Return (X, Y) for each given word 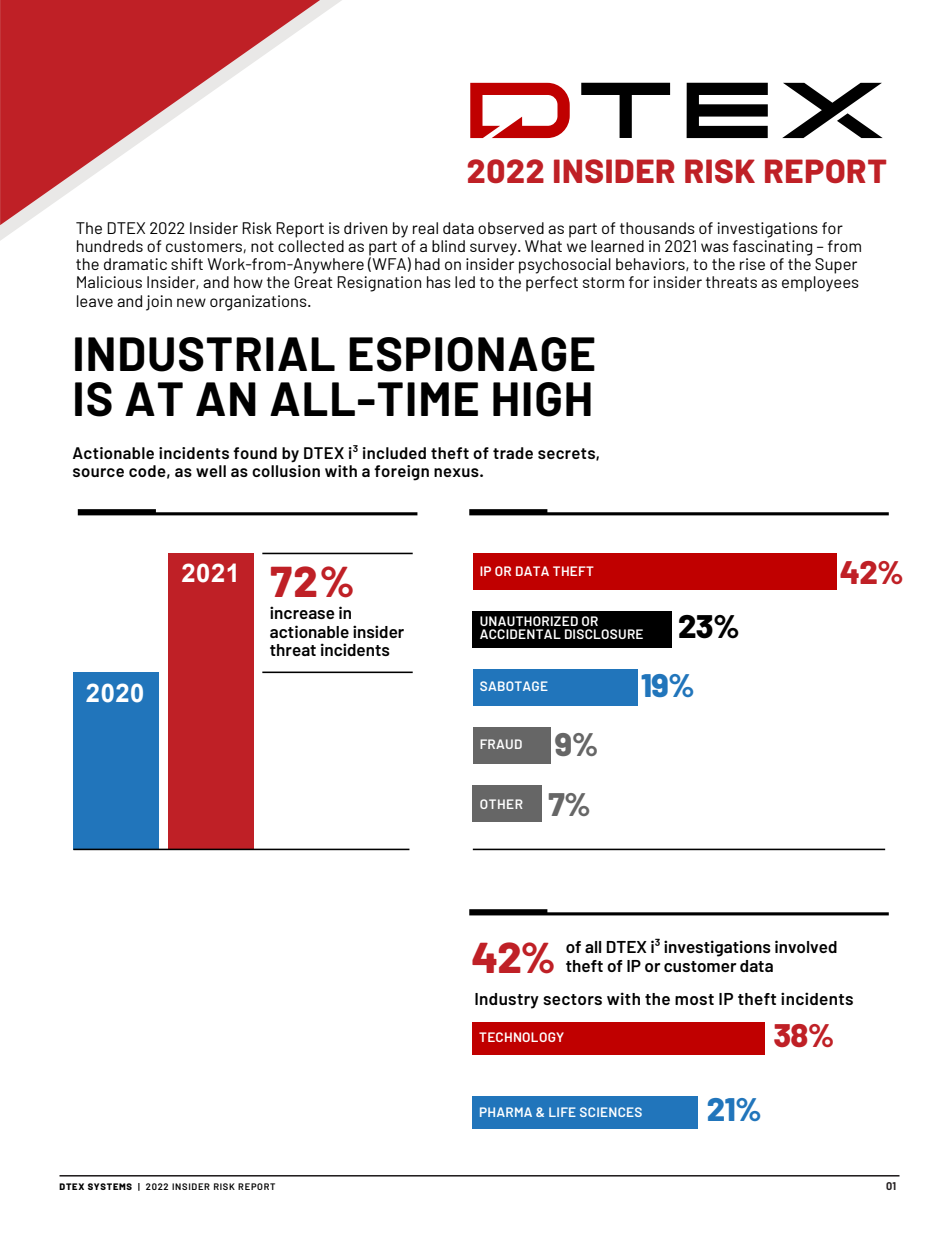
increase (302, 612)
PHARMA (506, 1112)
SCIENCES (611, 1112)
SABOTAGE (514, 686)
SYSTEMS (110, 1186)
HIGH (542, 399)
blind (448, 246)
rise (752, 264)
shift (187, 264)
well (211, 471)
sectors (572, 999)
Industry (507, 1001)
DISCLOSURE (604, 634)
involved (806, 946)
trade (513, 453)
